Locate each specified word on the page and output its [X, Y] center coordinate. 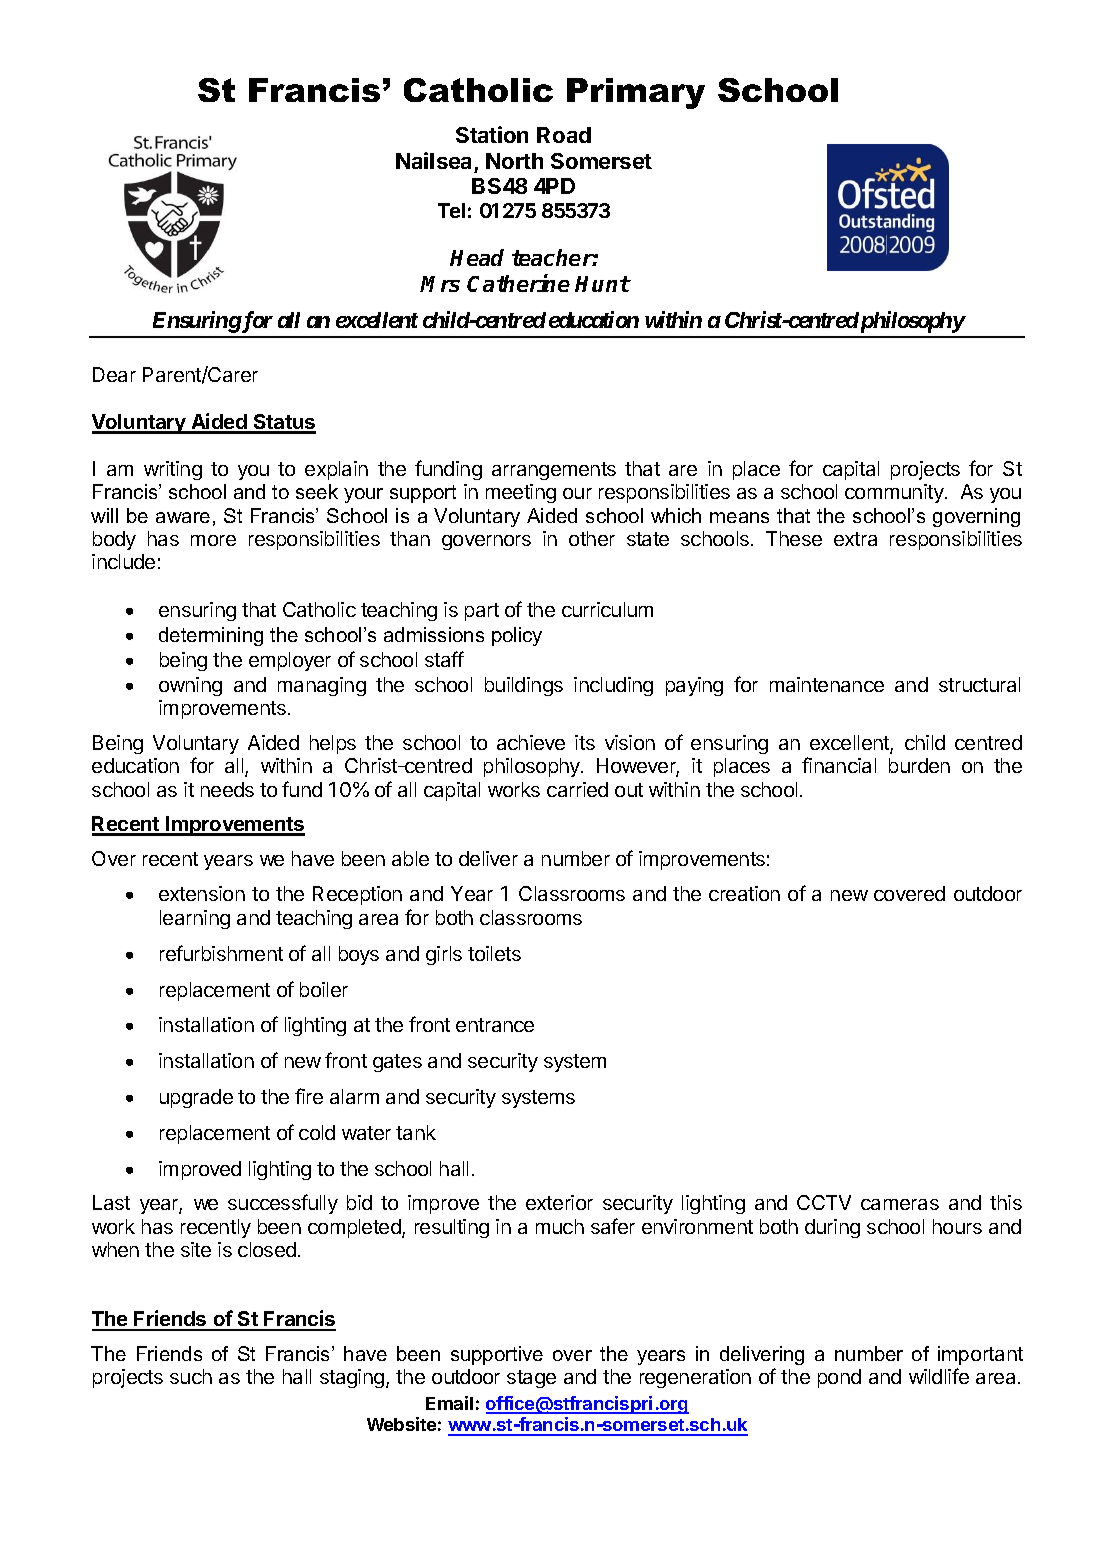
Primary [636, 93]
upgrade [196, 1098]
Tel [451, 210]
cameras [900, 1204]
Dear [114, 374]
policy [517, 636]
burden [919, 765]
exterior [559, 1202]
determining [211, 636]
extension [202, 893]
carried [577, 789]
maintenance [827, 684]
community [895, 493]
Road [564, 135]
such [191, 1376]
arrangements [554, 471]
